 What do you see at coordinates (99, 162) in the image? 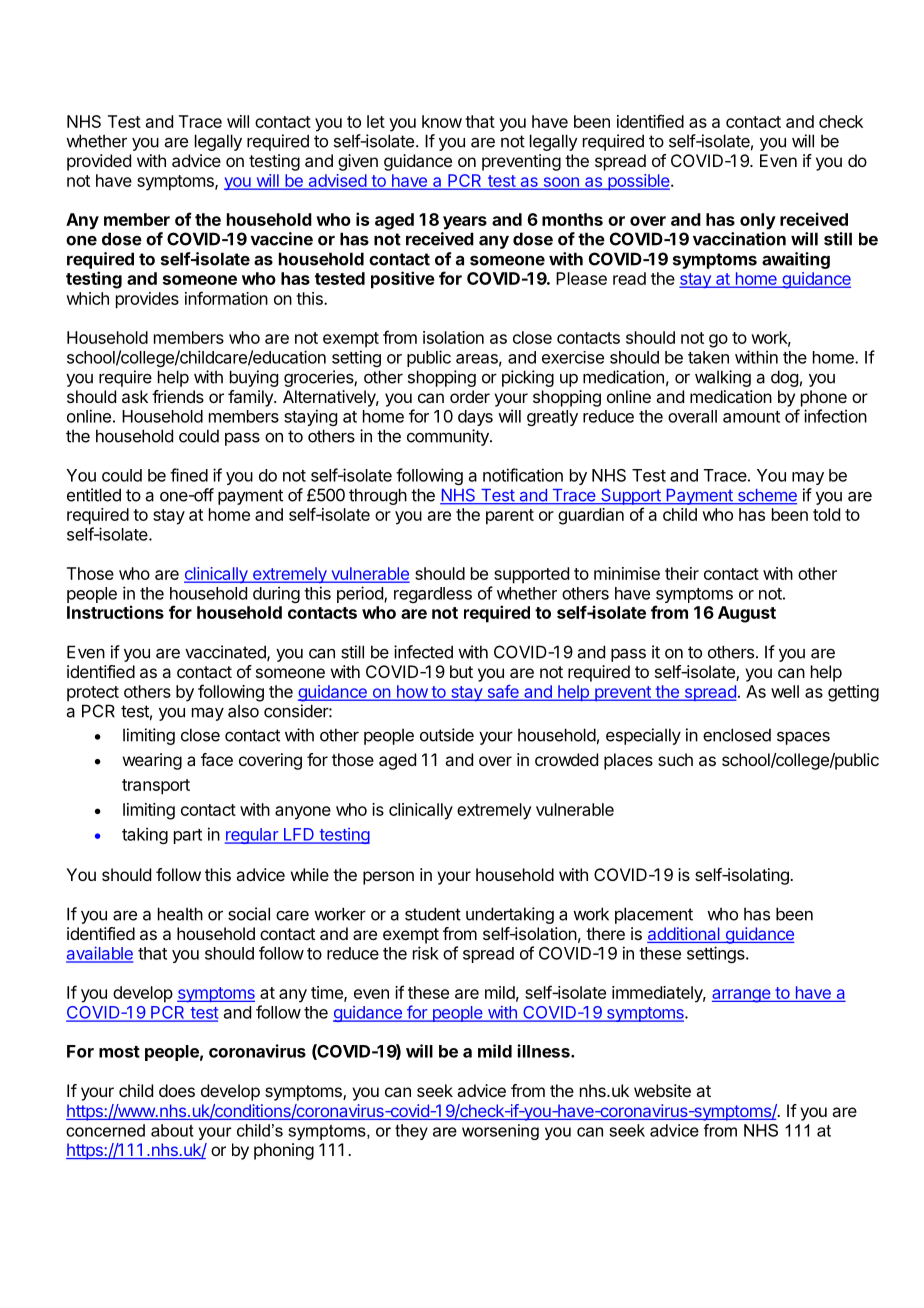
I see `provided` at bounding box center [99, 162].
